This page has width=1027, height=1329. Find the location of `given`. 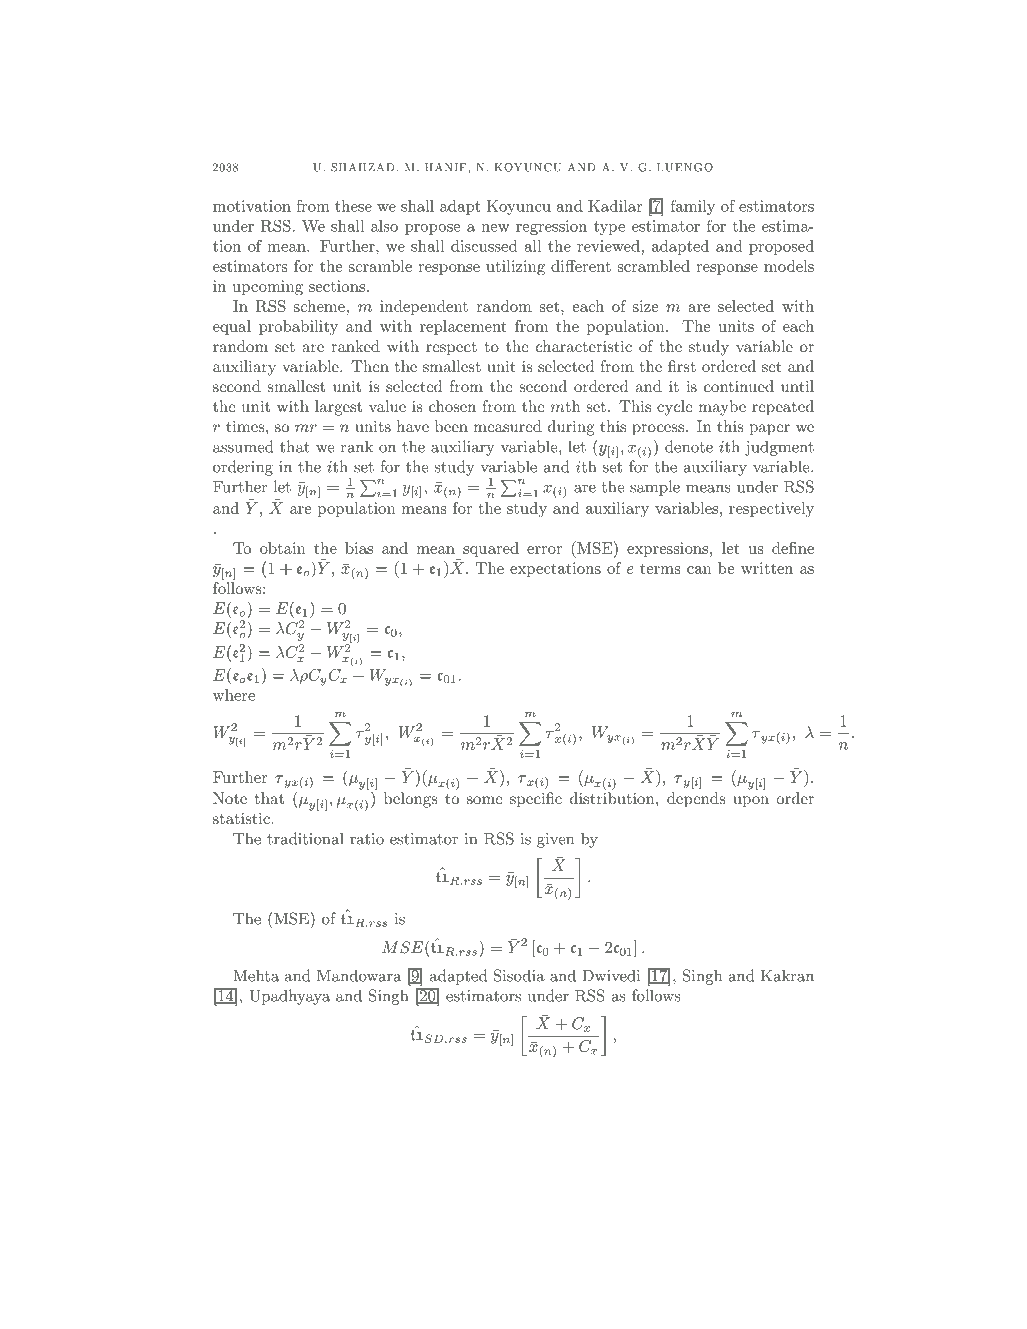

given is located at coordinates (555, 840).
